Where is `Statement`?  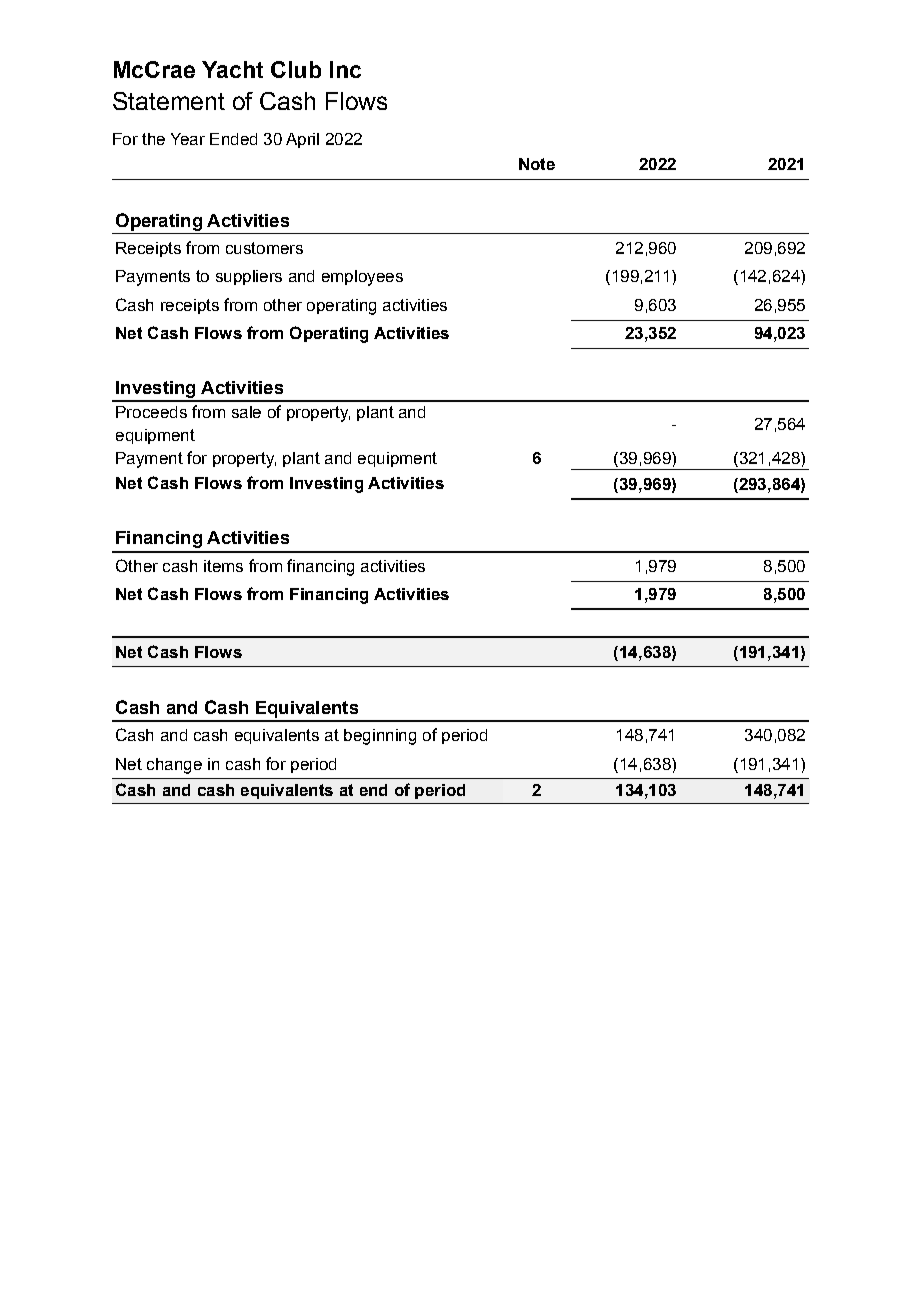
Statement is located at coordinates (169, 101).
